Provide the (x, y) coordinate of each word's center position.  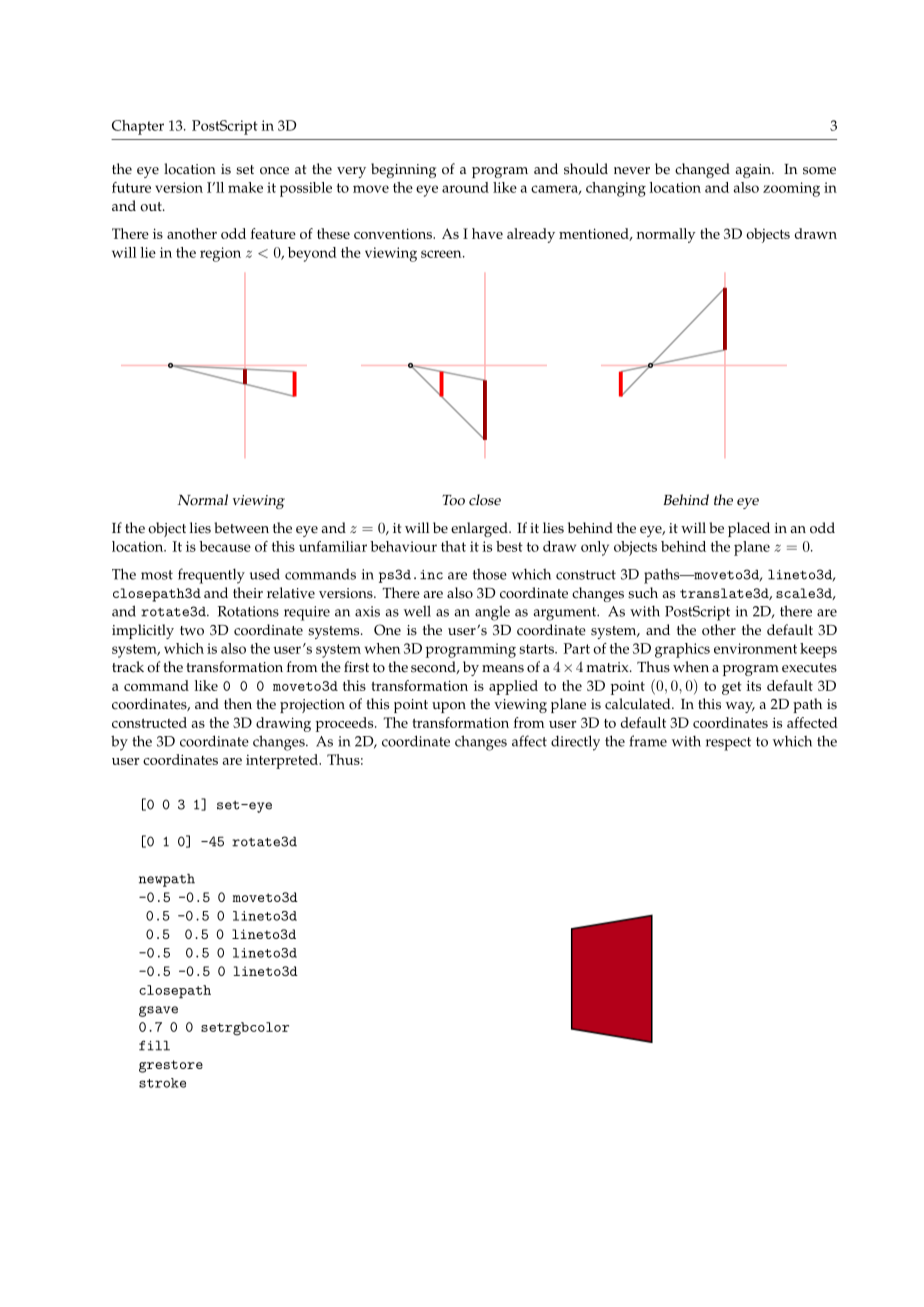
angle (492, 613)
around (465, 187)
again (754, 171)
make (245, 187)
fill (154, 1045)
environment (755, 648)
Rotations (248, 611)
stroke (162, 1083)
